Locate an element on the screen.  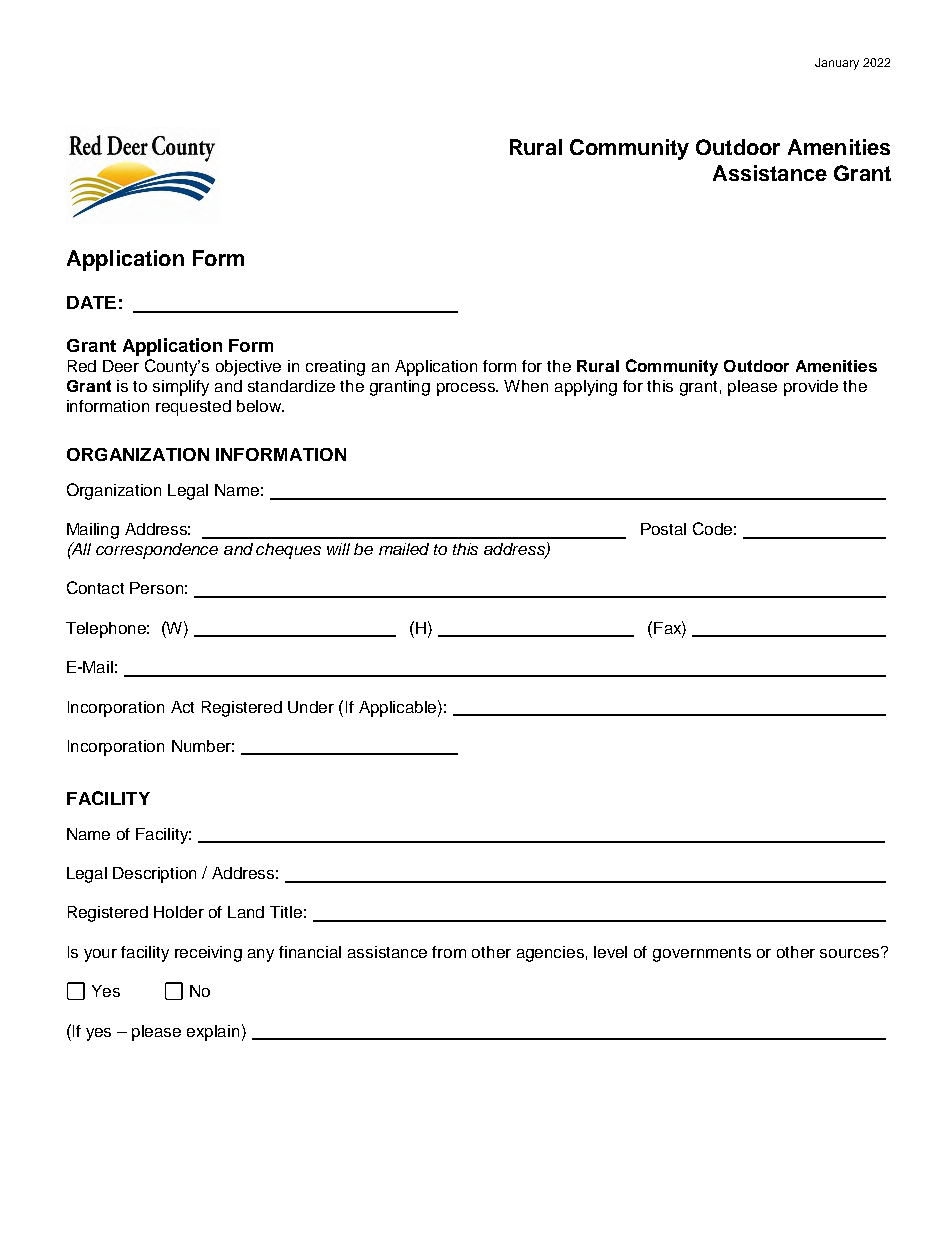
governments is located at coordinates (702, 954).
